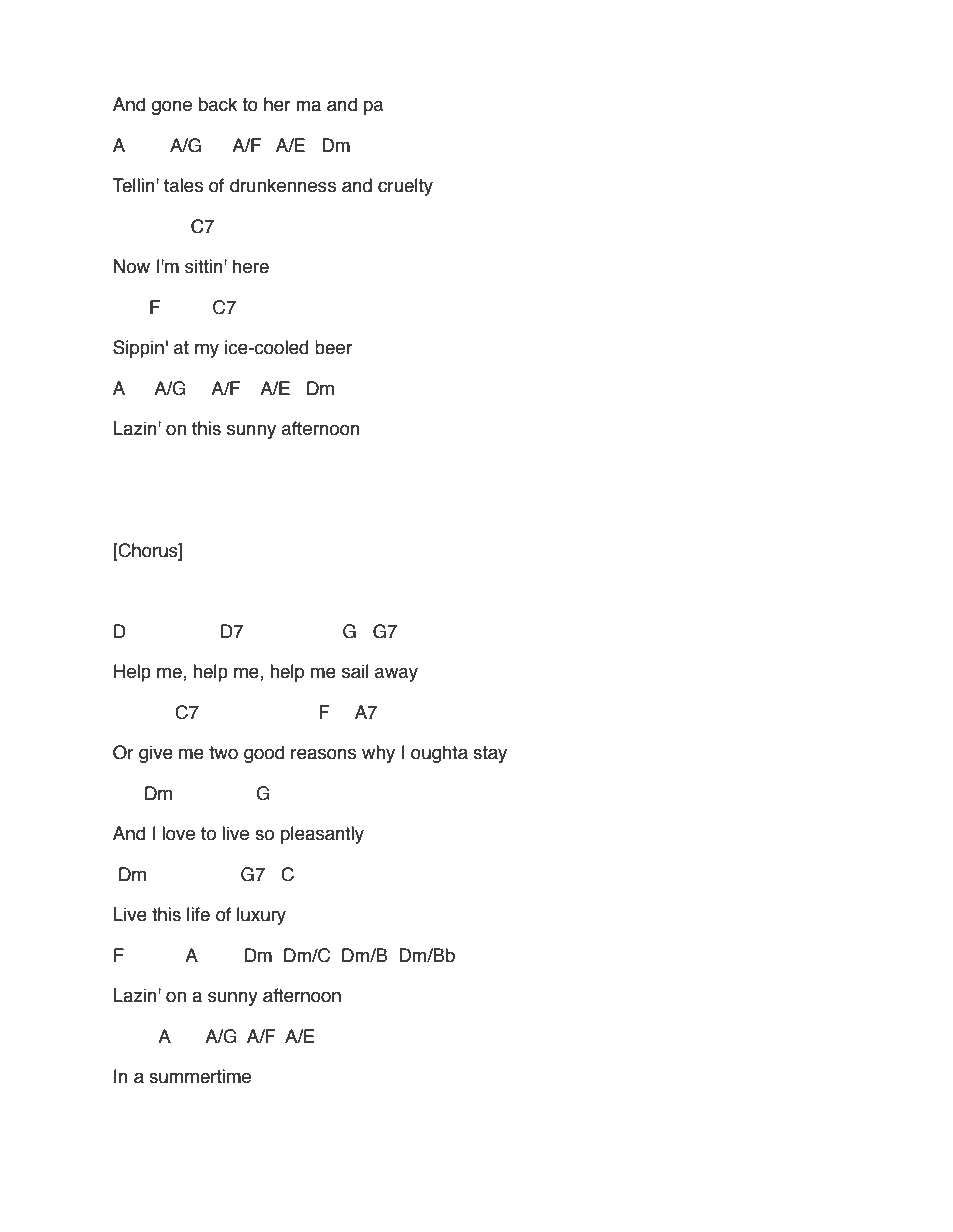 Image resolution: width=953 pixels, height=1232 pixels. I want to click on beer, so click(333, 347).
